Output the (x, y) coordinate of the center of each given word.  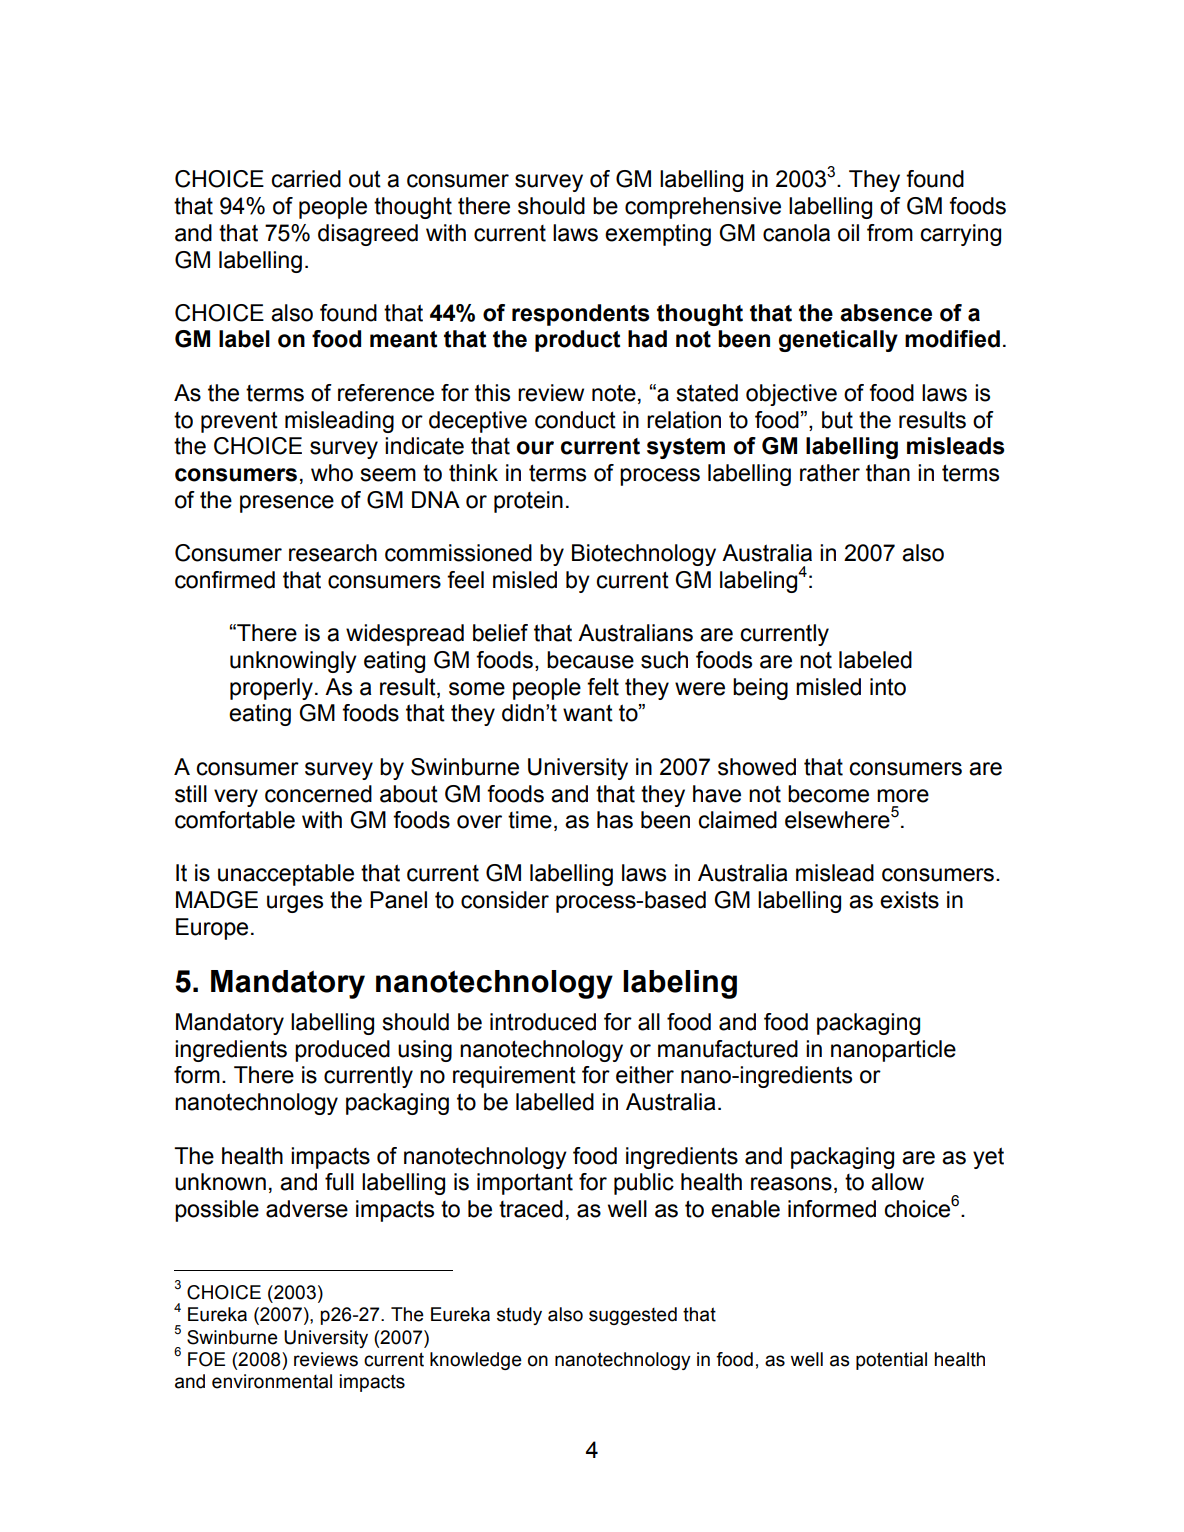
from (890, 233)
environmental (272, 1381)
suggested (633, 1316)
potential (891, 1361)
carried (306, 179)
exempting (658, 235)
